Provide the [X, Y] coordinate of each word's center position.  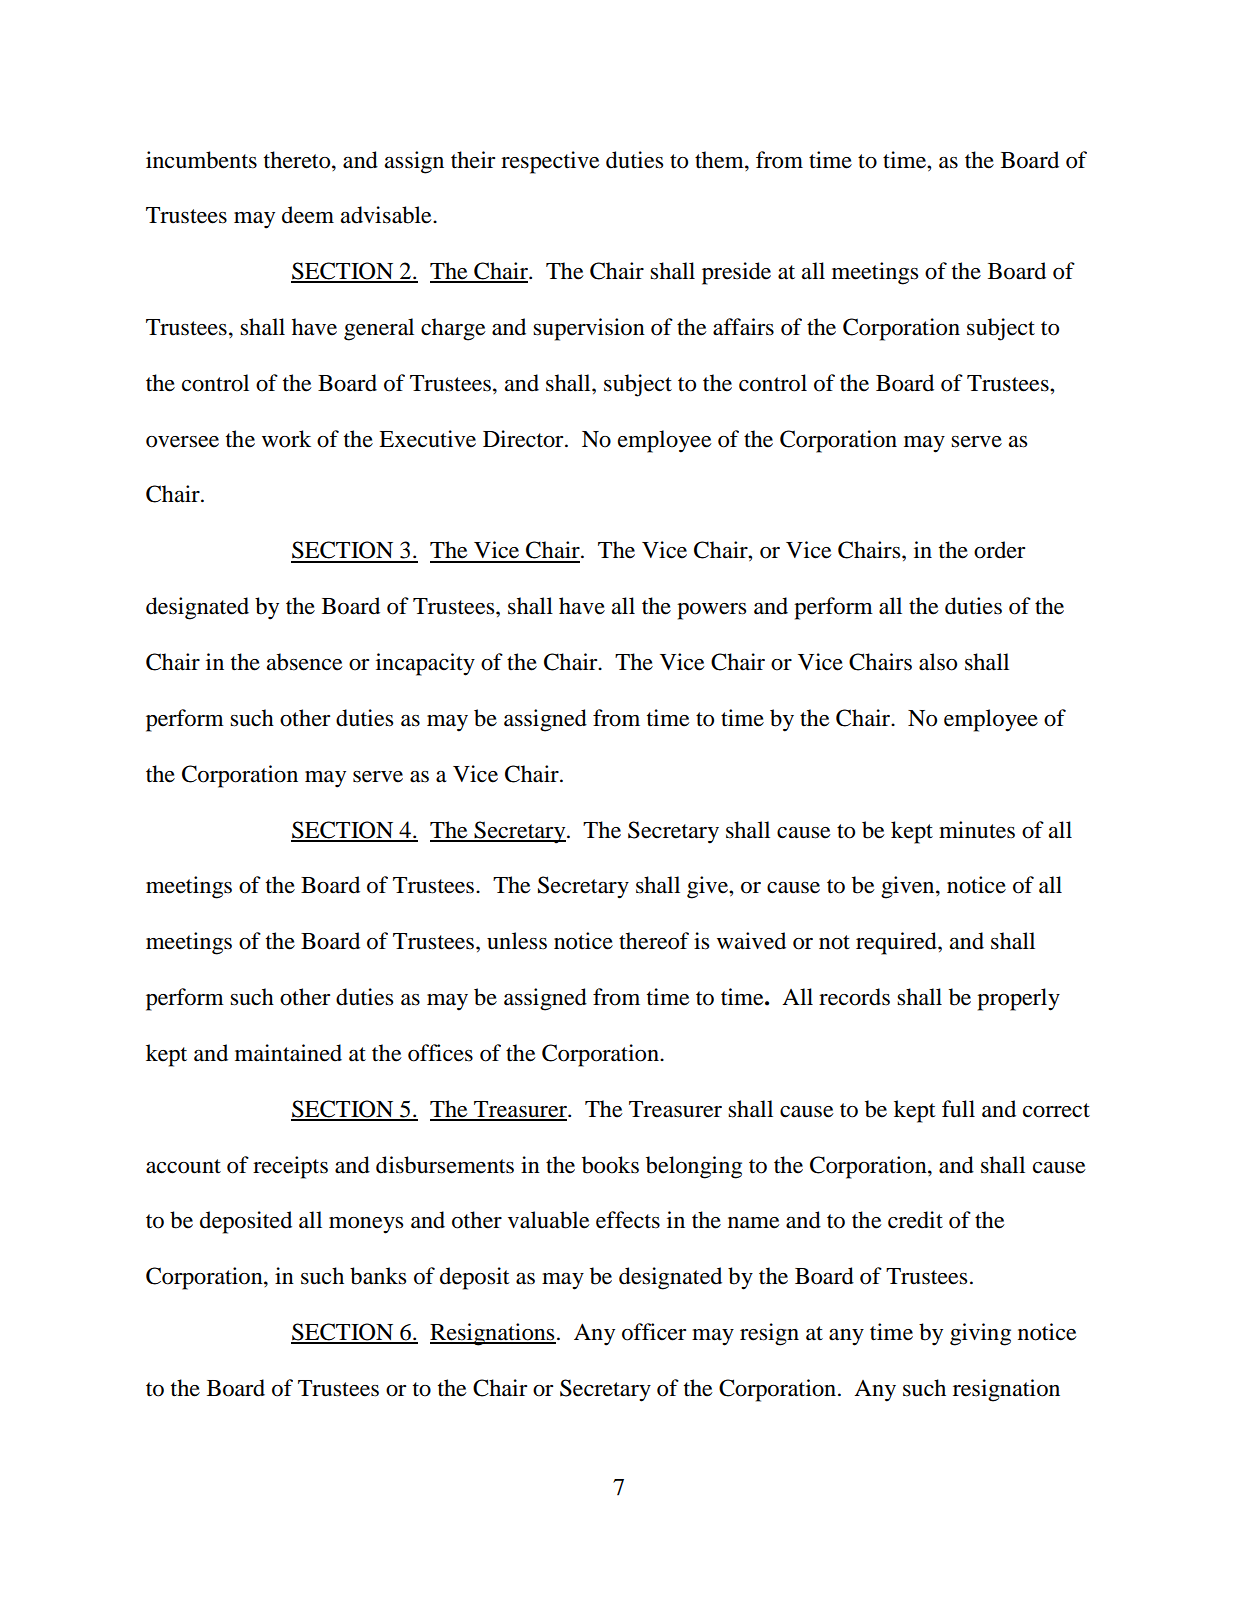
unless [517, 941]
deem [308, 215]
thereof [654, 941]
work [286, 439]
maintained [288, 1053]
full [958, 1109]
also [938, 662]
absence [305, 662]
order [999, 550]
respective [550, 162]
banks [378, 1276]
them [720, 160]
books [610, 1165]
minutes [977, 830]
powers [711, 611]
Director [524, 439]
